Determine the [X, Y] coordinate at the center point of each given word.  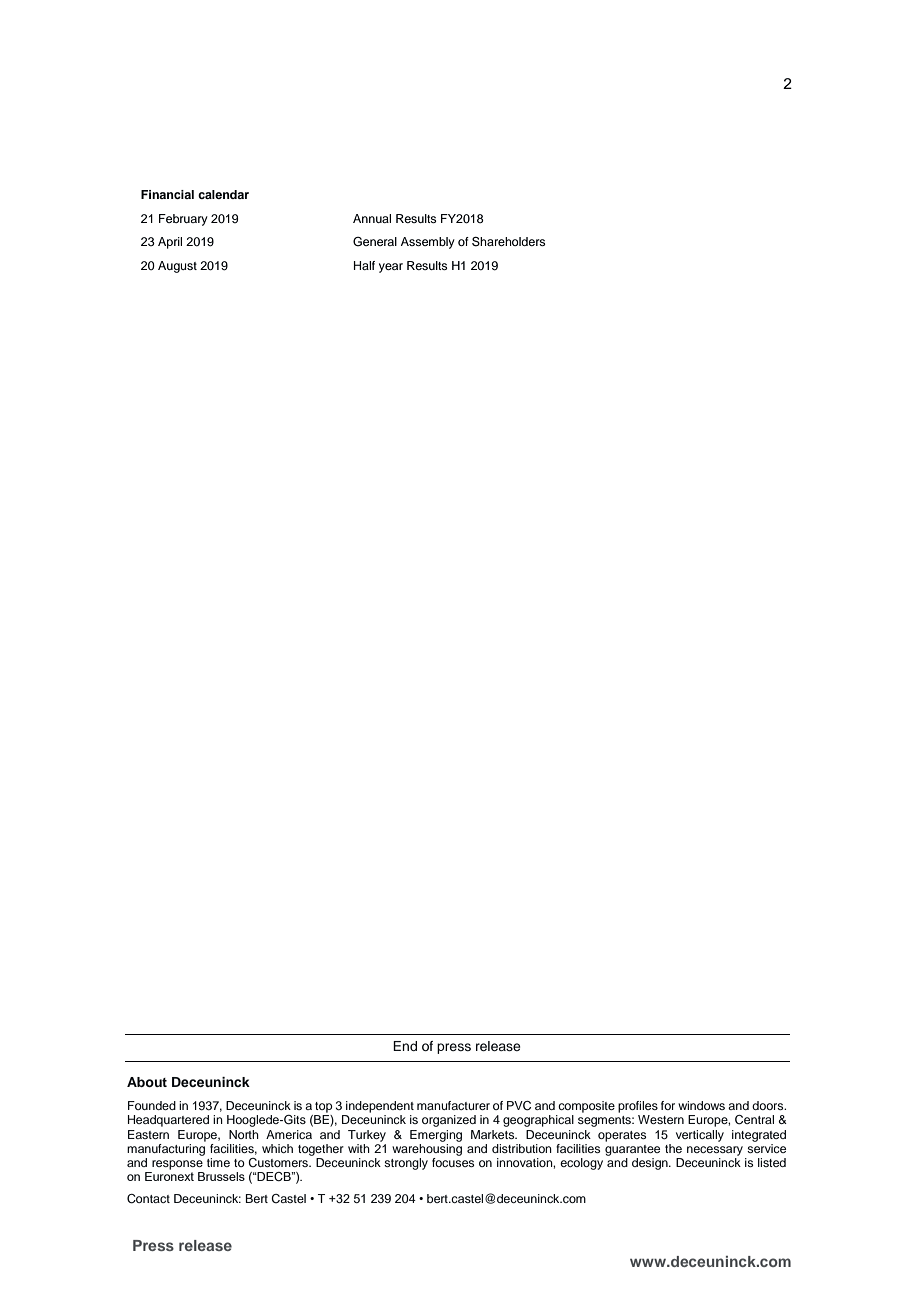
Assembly [428, 243]
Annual [372, 218]
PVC [519, 1106]
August [177, 267]
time [218, 1162]
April [170, 243]
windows [701, 1105]
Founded [152, 1105]
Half [364, 265]
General [375, 242]
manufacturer [453, 1105]
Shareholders [508, 241]
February [183, 220]
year [391, 268]
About [147, 1082]
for [668, 1105]
